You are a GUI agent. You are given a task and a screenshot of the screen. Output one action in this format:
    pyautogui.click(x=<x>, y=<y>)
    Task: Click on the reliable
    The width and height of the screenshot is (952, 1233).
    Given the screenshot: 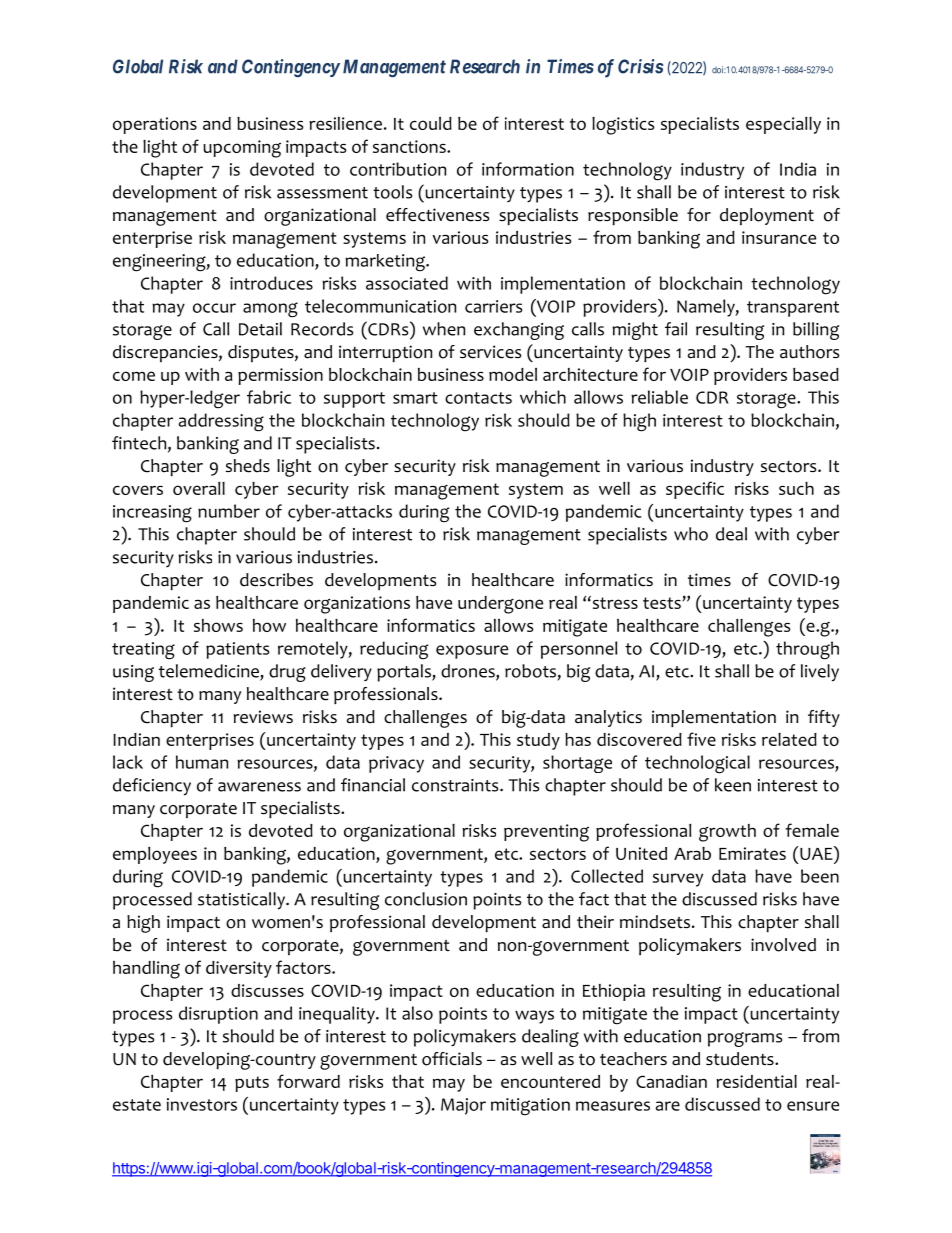 What is the action you would take?
    pyautogui.click(x=659, y=397)
